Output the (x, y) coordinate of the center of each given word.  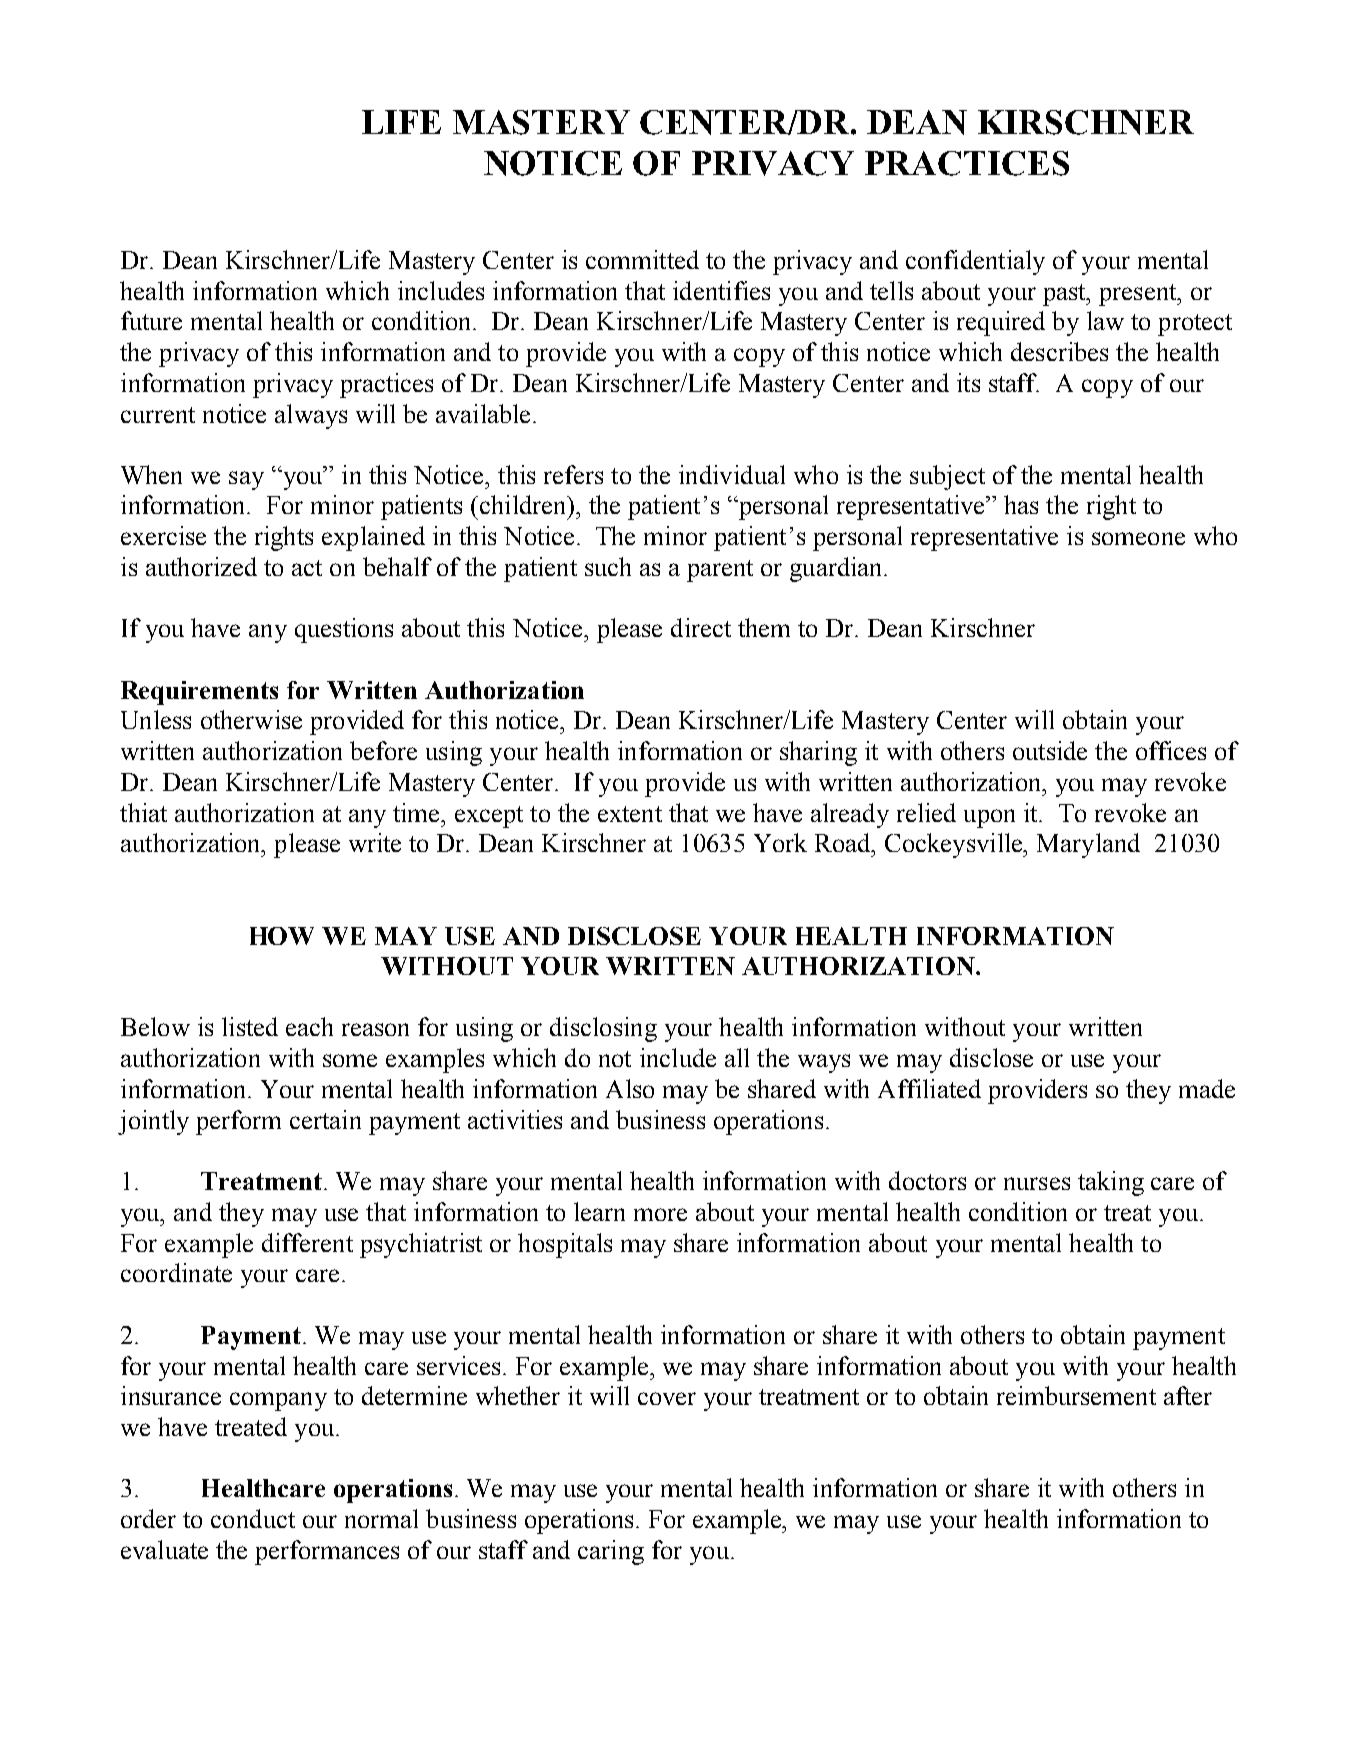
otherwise (251, 719)
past (1065, 295)
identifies (721, 290)
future (151, 320)
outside (1050, 750)
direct (701, 627)
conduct (253, 1518)
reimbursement (1076, 1395)
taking (1111, 1183)
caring (611, 1552)
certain (325, 1119)
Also (630, 1088)
